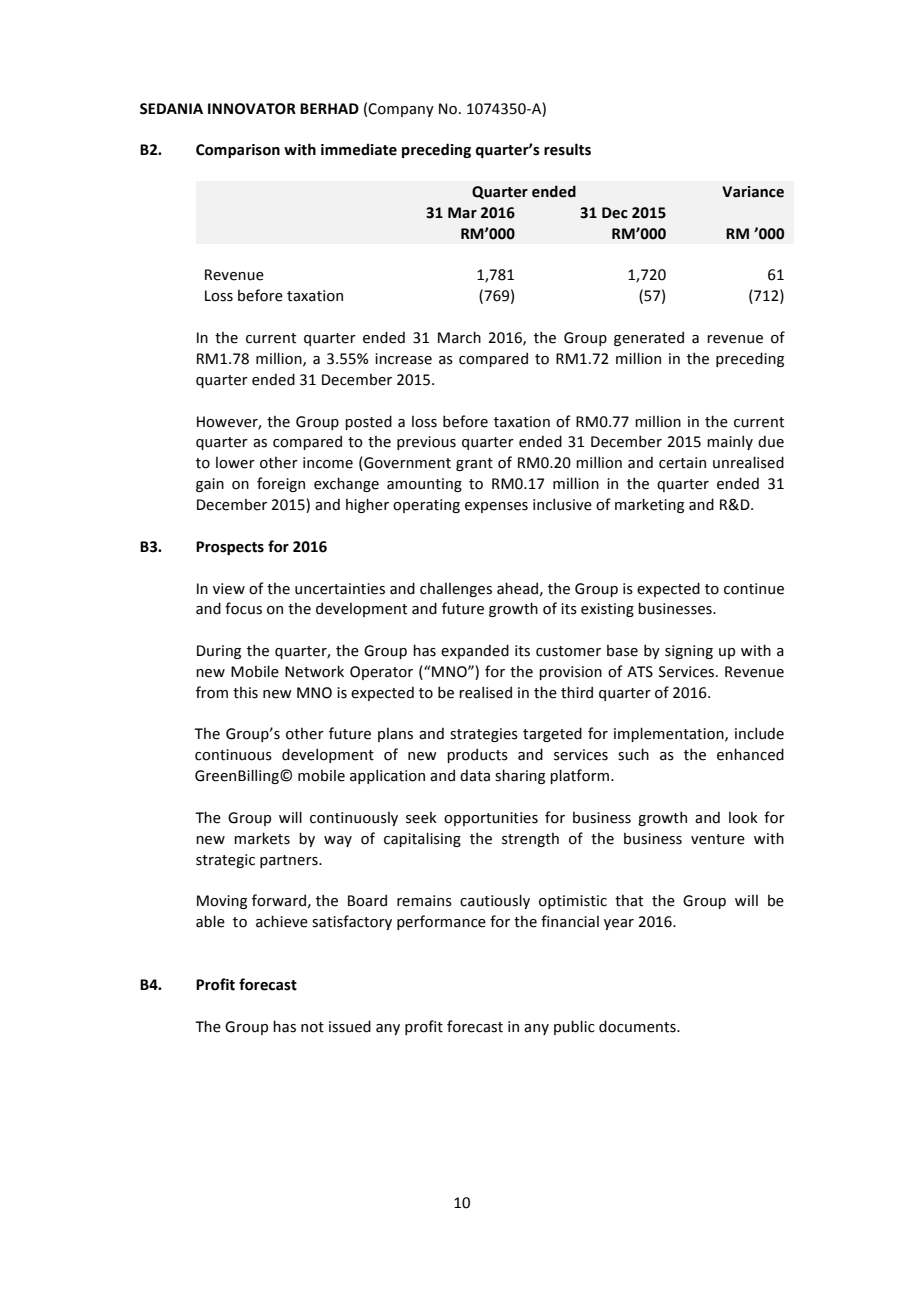  What do you see at coordinates (567, 149) in the screenshot?
I see `results` at bounding box center [567, 149].
